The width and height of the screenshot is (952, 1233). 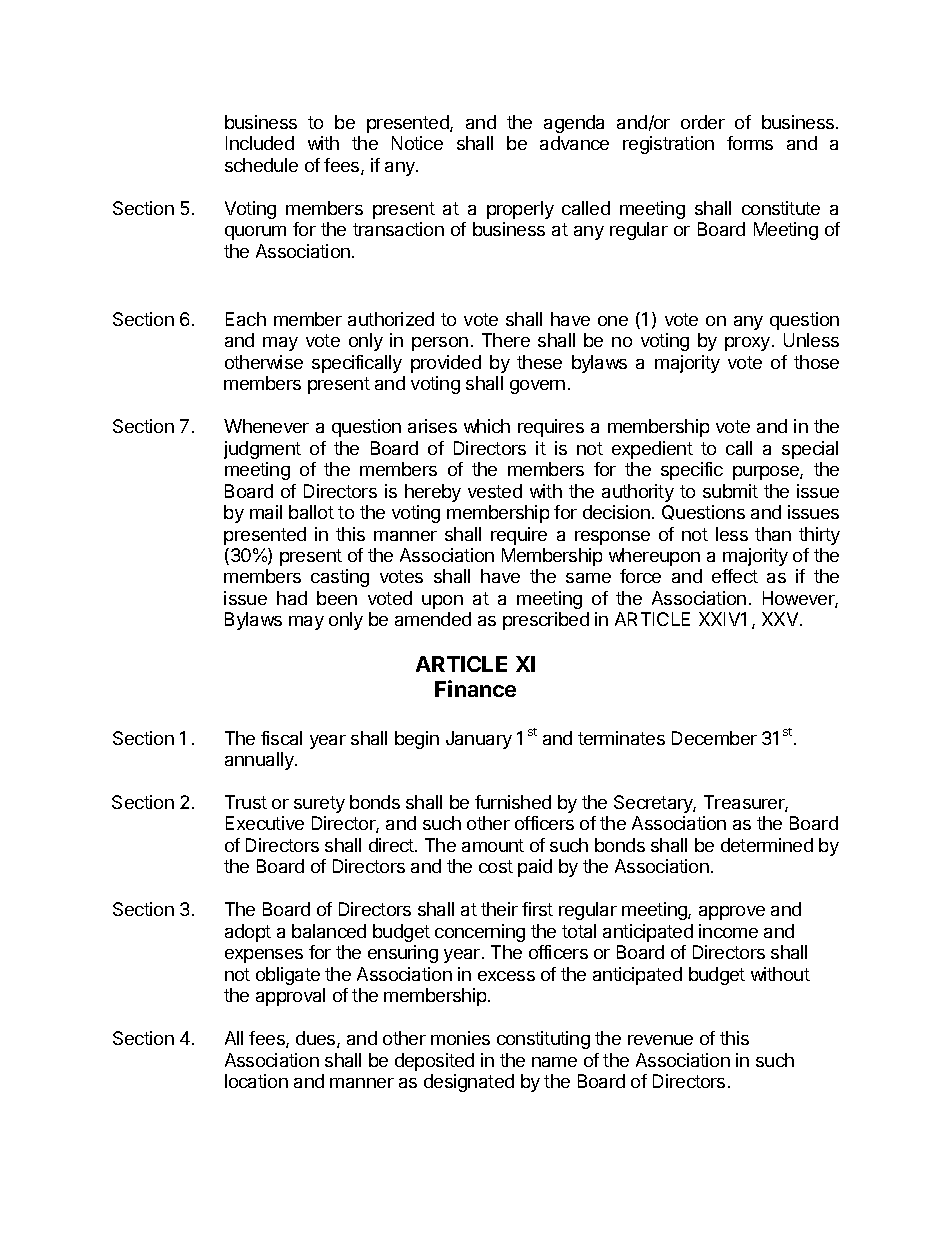 I want to click on which, so click(x=487, y=426).
